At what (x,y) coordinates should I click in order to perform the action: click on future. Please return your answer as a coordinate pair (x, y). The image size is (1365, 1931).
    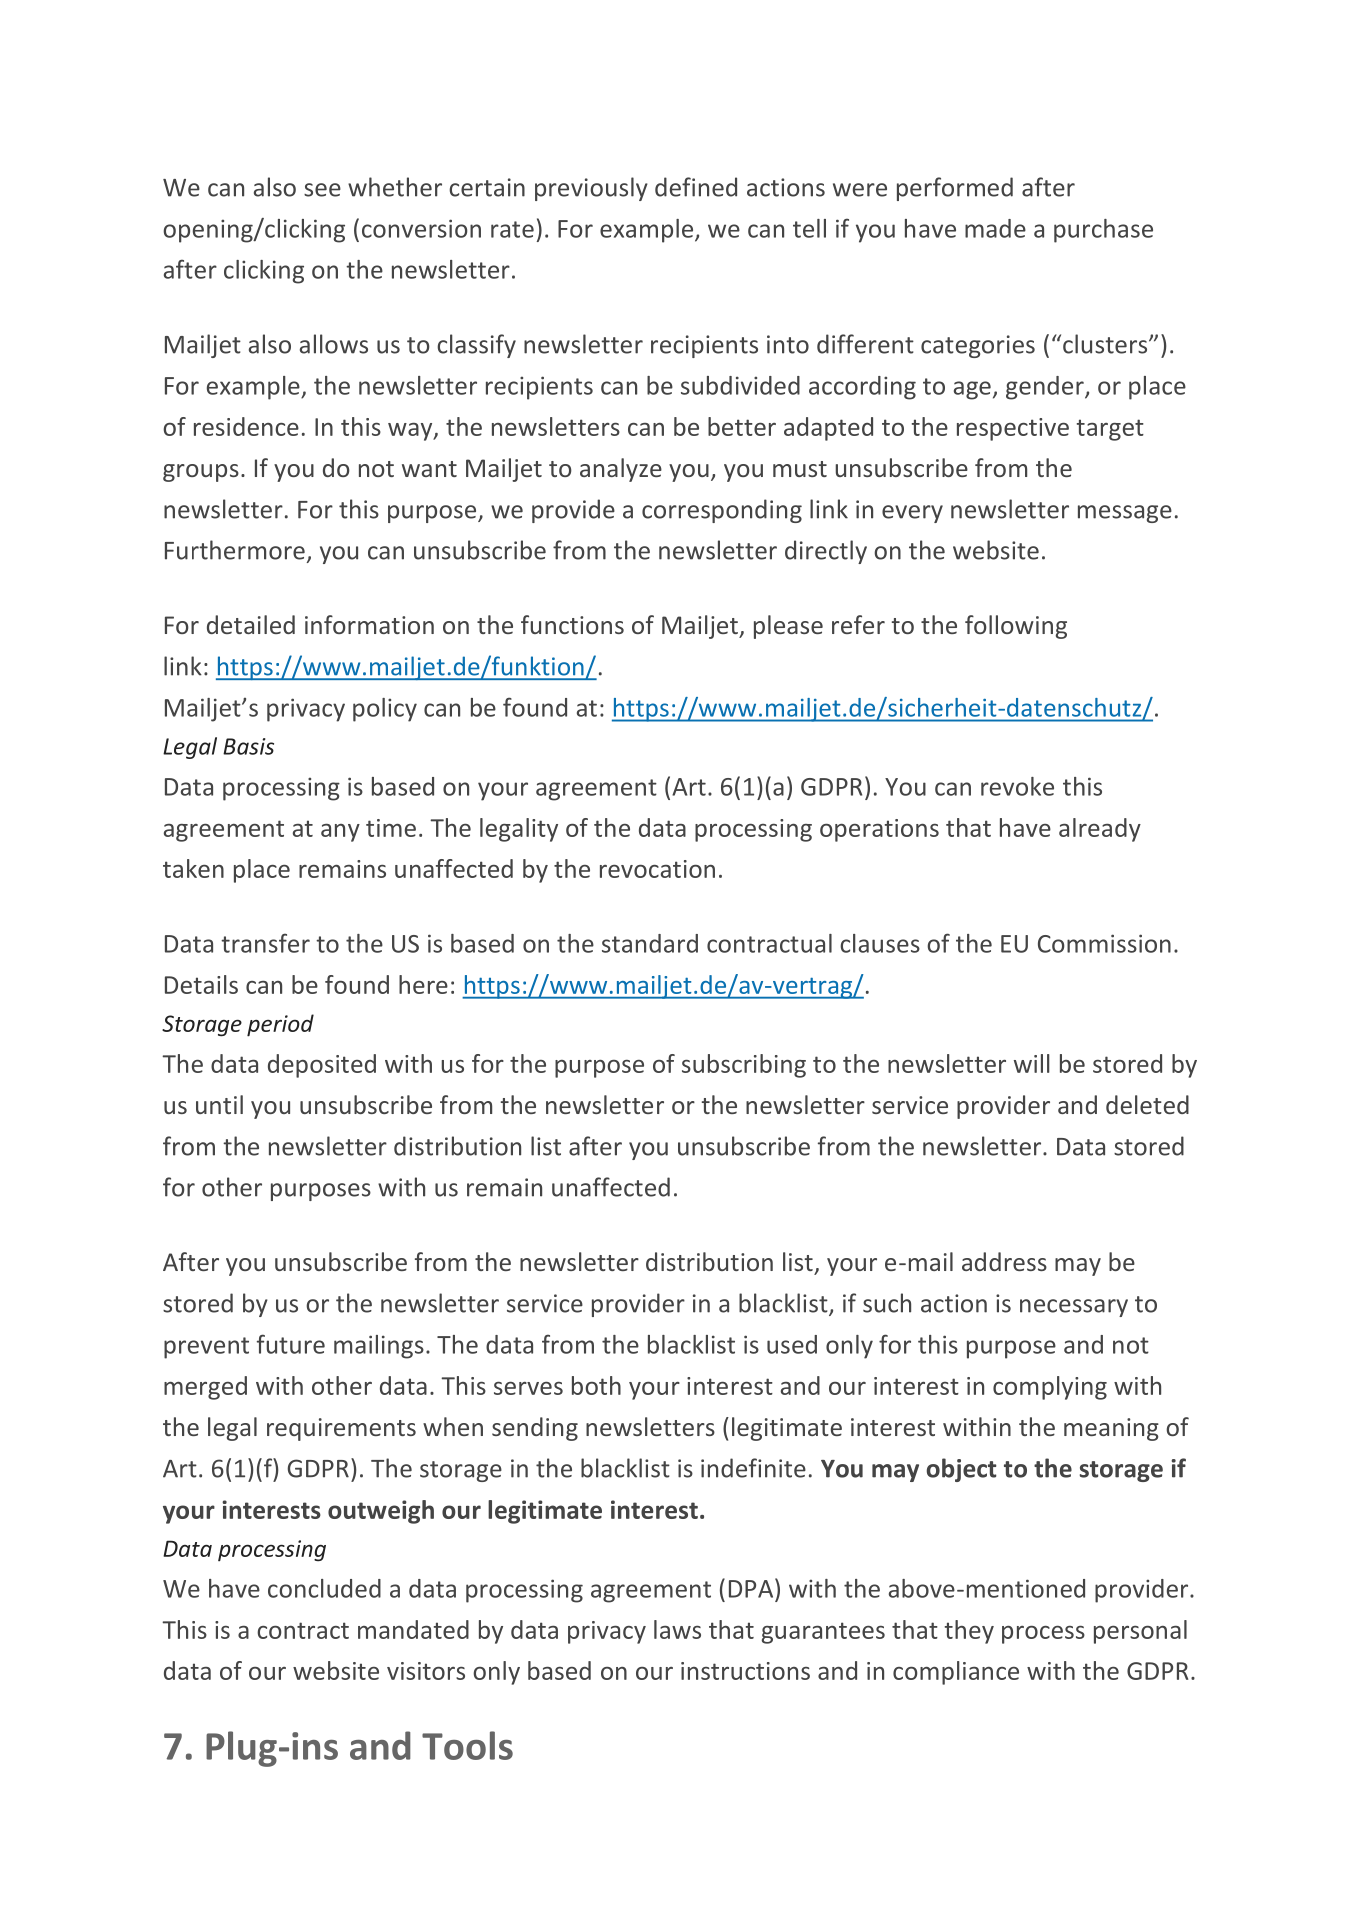
    Looking at the image, I should click on (291, 1344).
